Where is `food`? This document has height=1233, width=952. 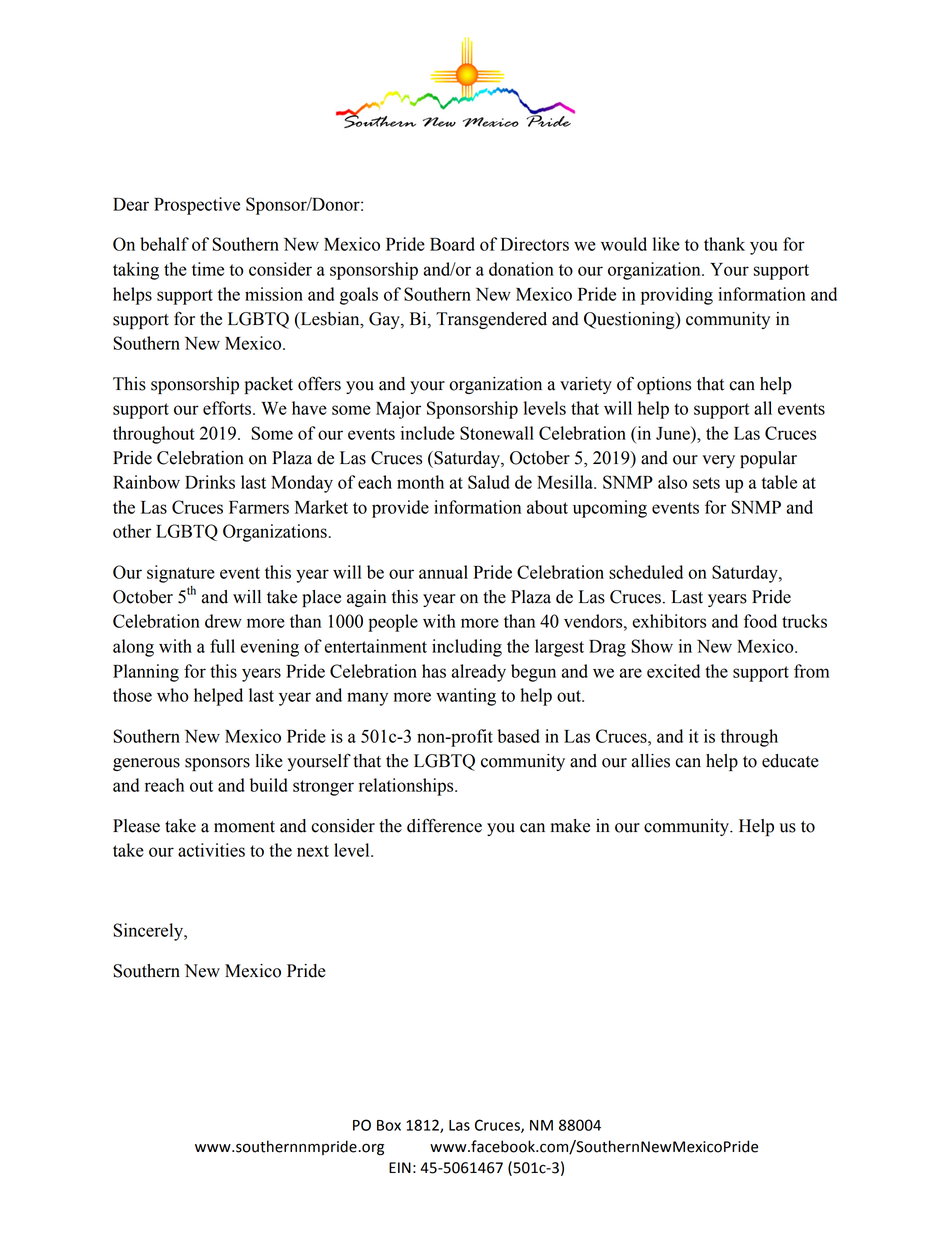 food is located at coordinates (760, 621).
